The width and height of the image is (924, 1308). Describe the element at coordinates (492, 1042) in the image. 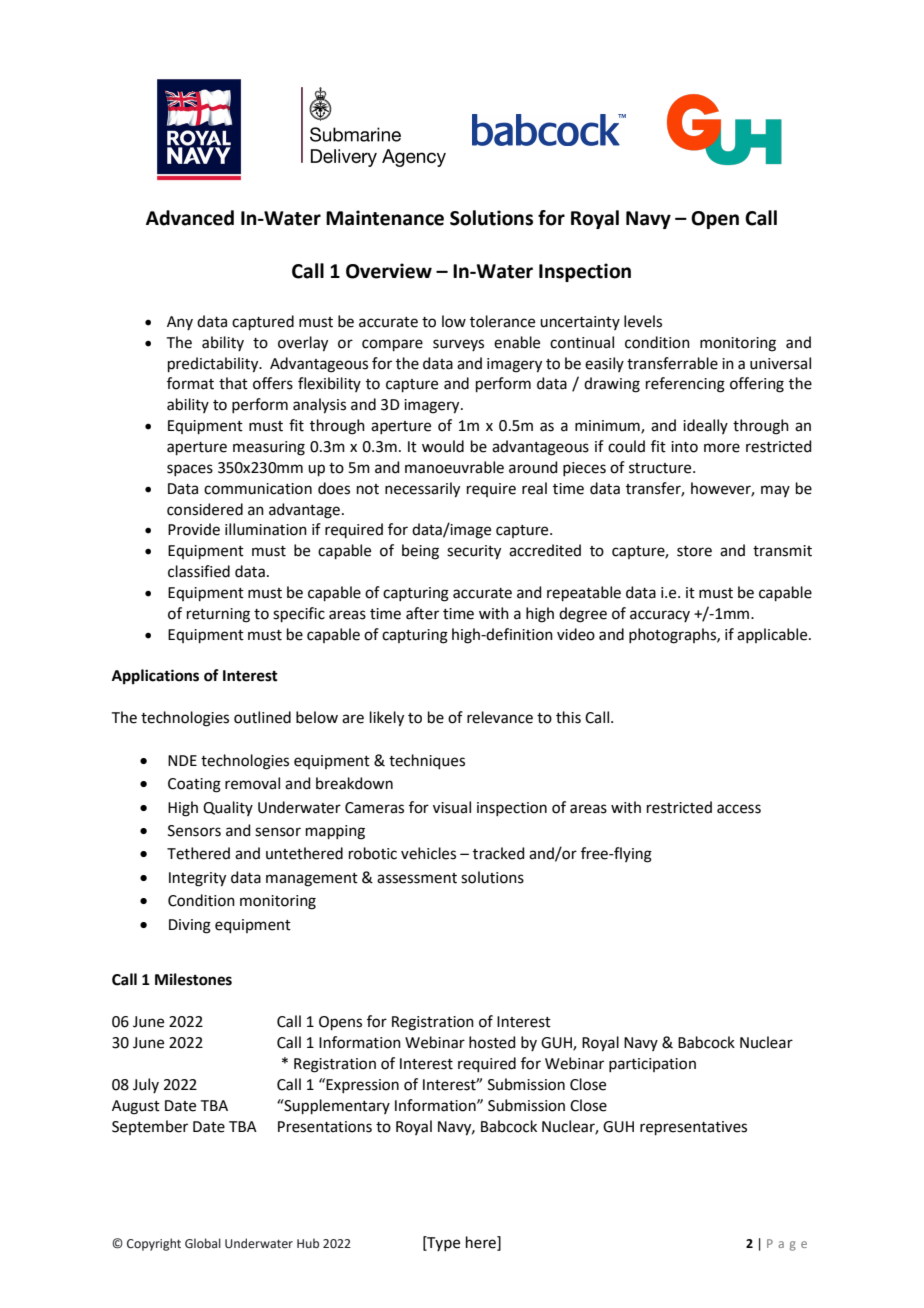

I see `hosted` at that location.
